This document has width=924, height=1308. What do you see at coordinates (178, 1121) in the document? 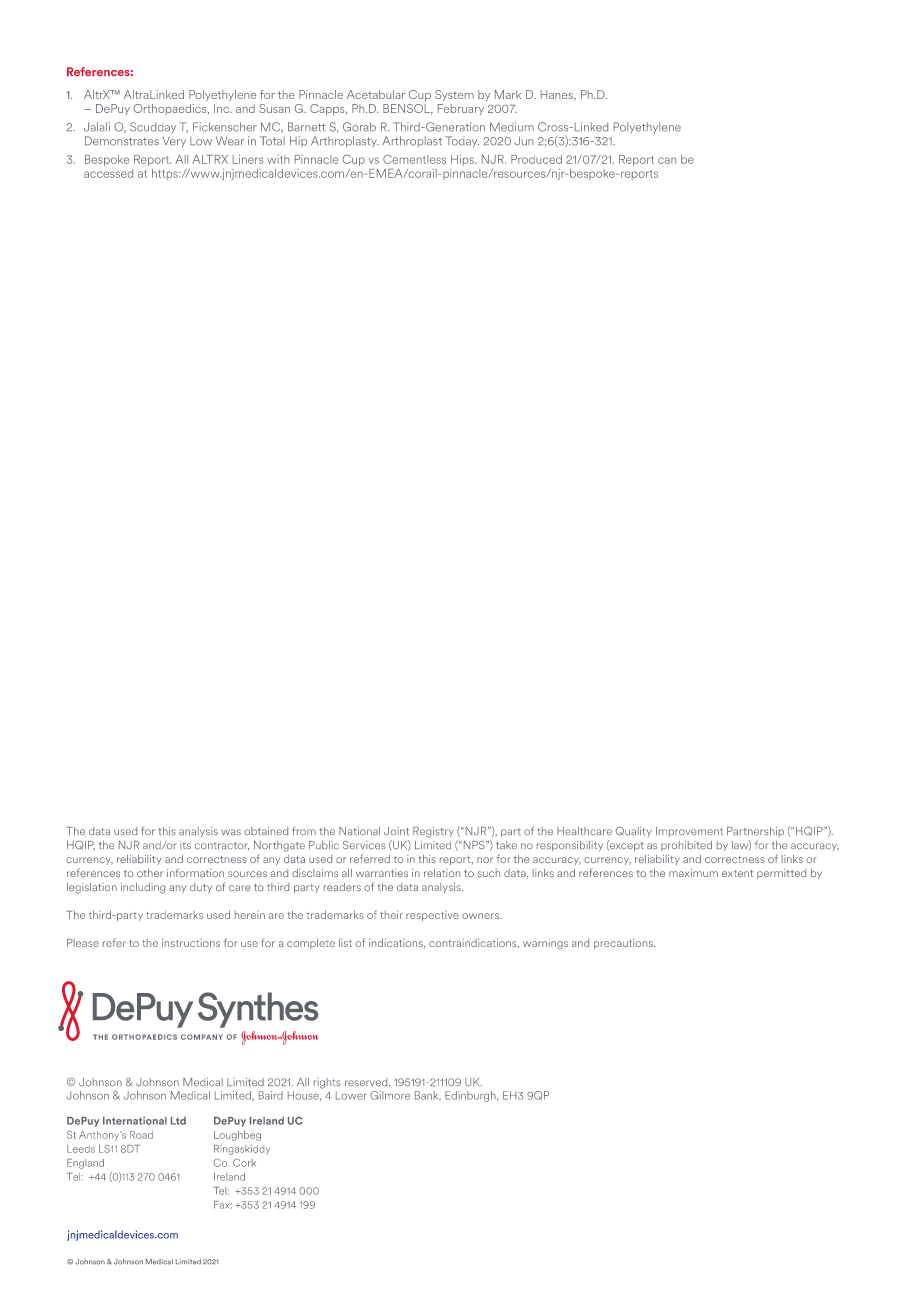
I see `Ltd` at bounding box center [178, 1121].
